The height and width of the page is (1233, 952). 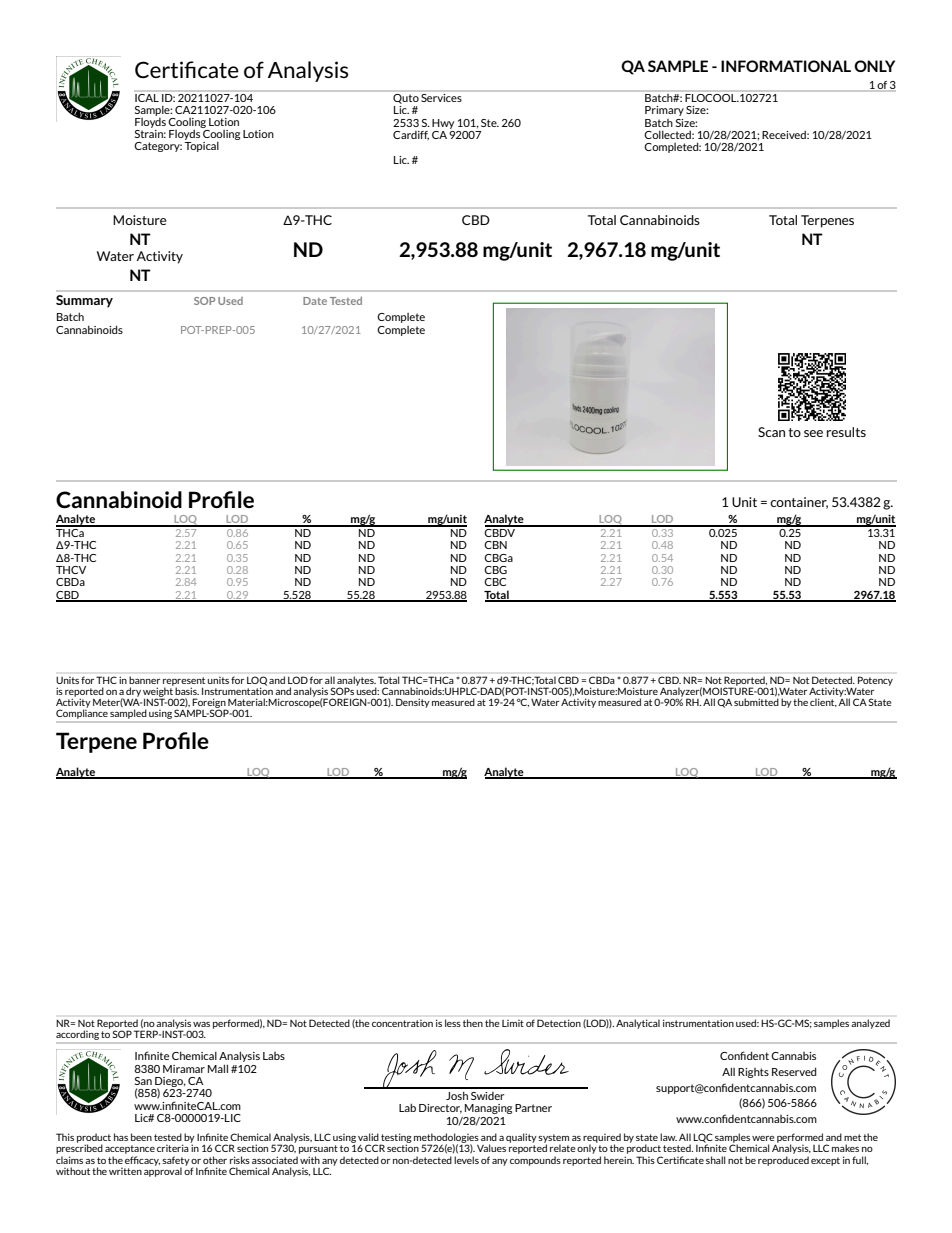 I want to click on CBN, so click(x=495, y=545).
